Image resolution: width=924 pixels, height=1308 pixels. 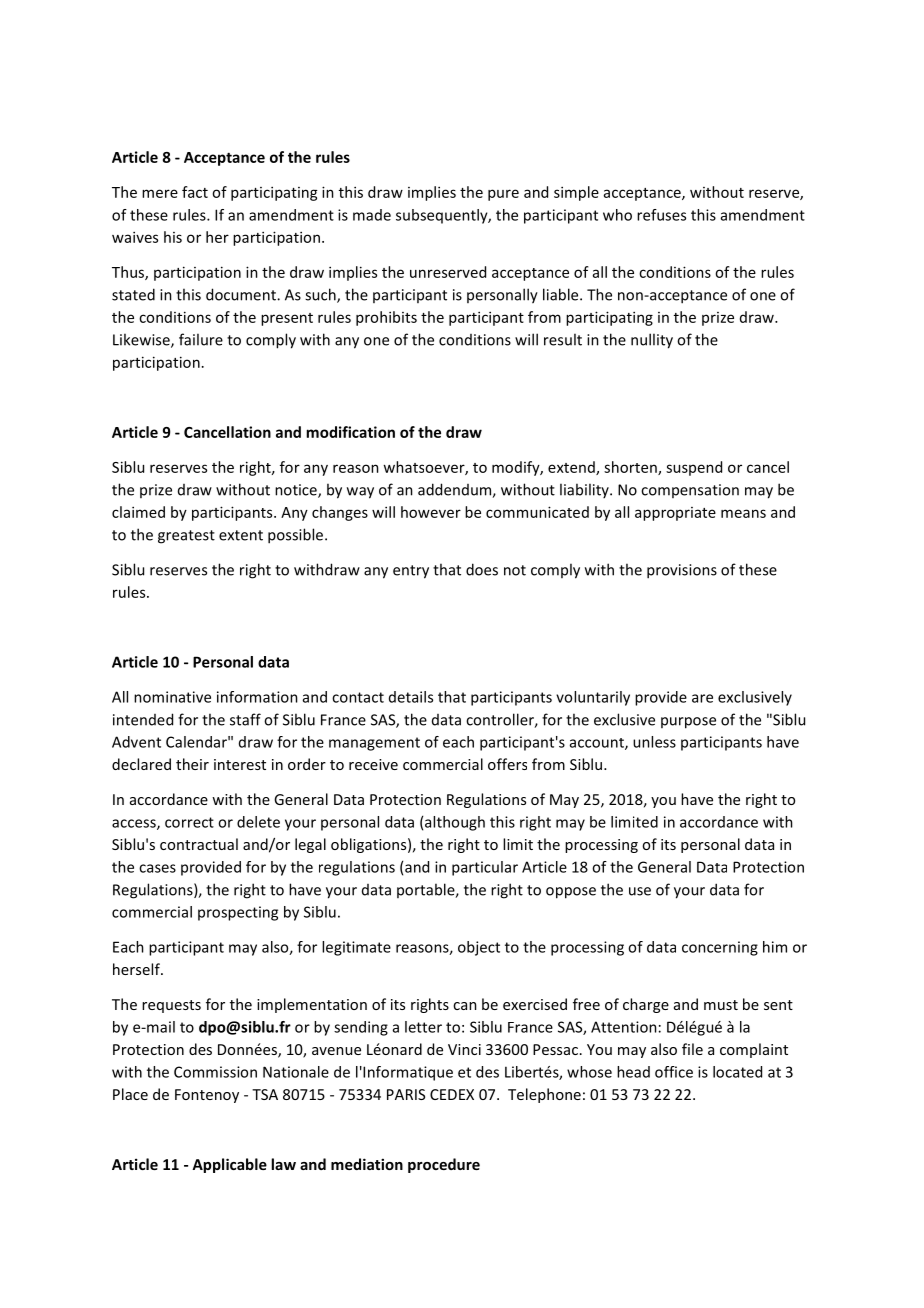 What do you see at coordinates (195, 192) in the document?
I see `fact` at bounding box center [195, 192].
